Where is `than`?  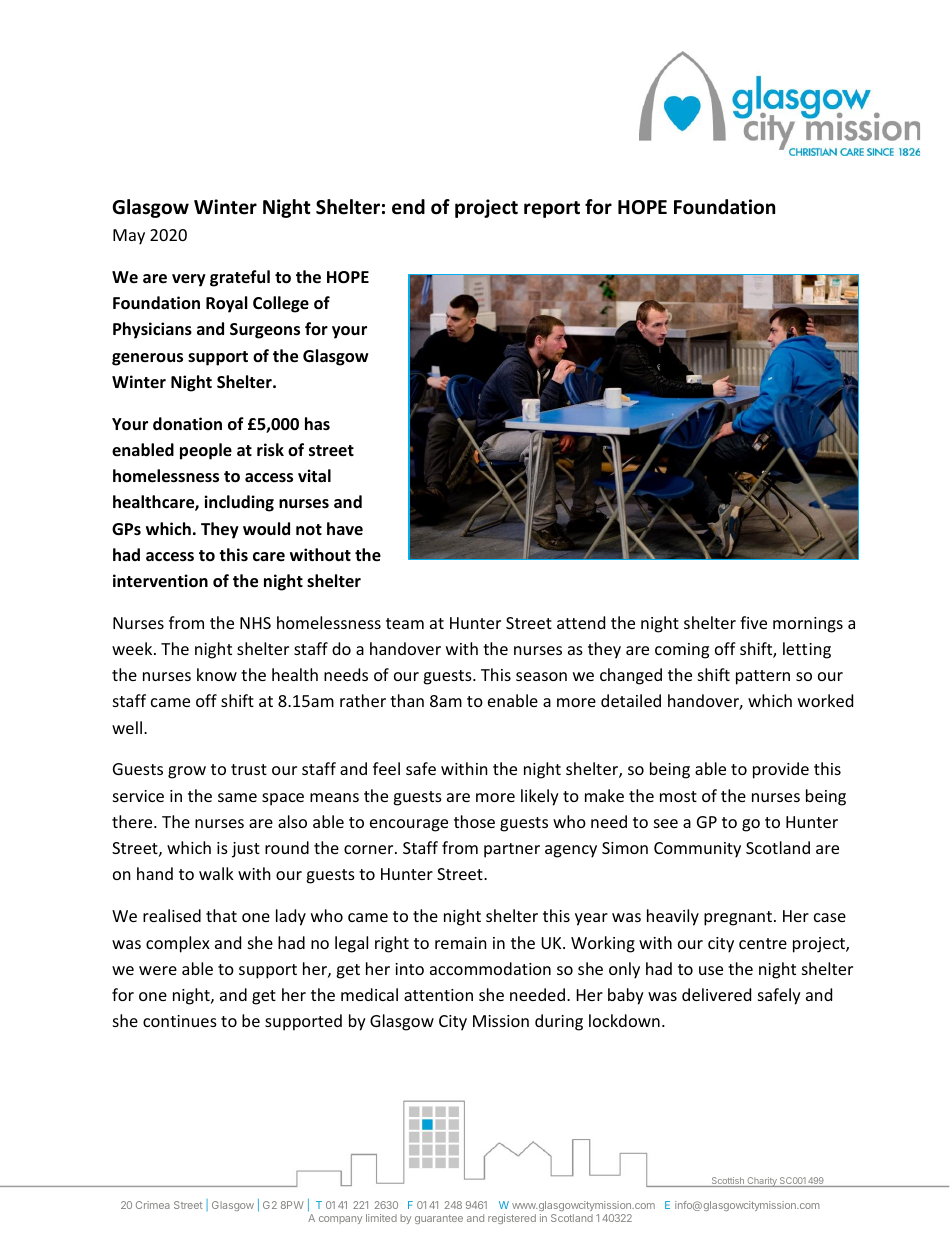 than is located at coordinates (407, 700).
